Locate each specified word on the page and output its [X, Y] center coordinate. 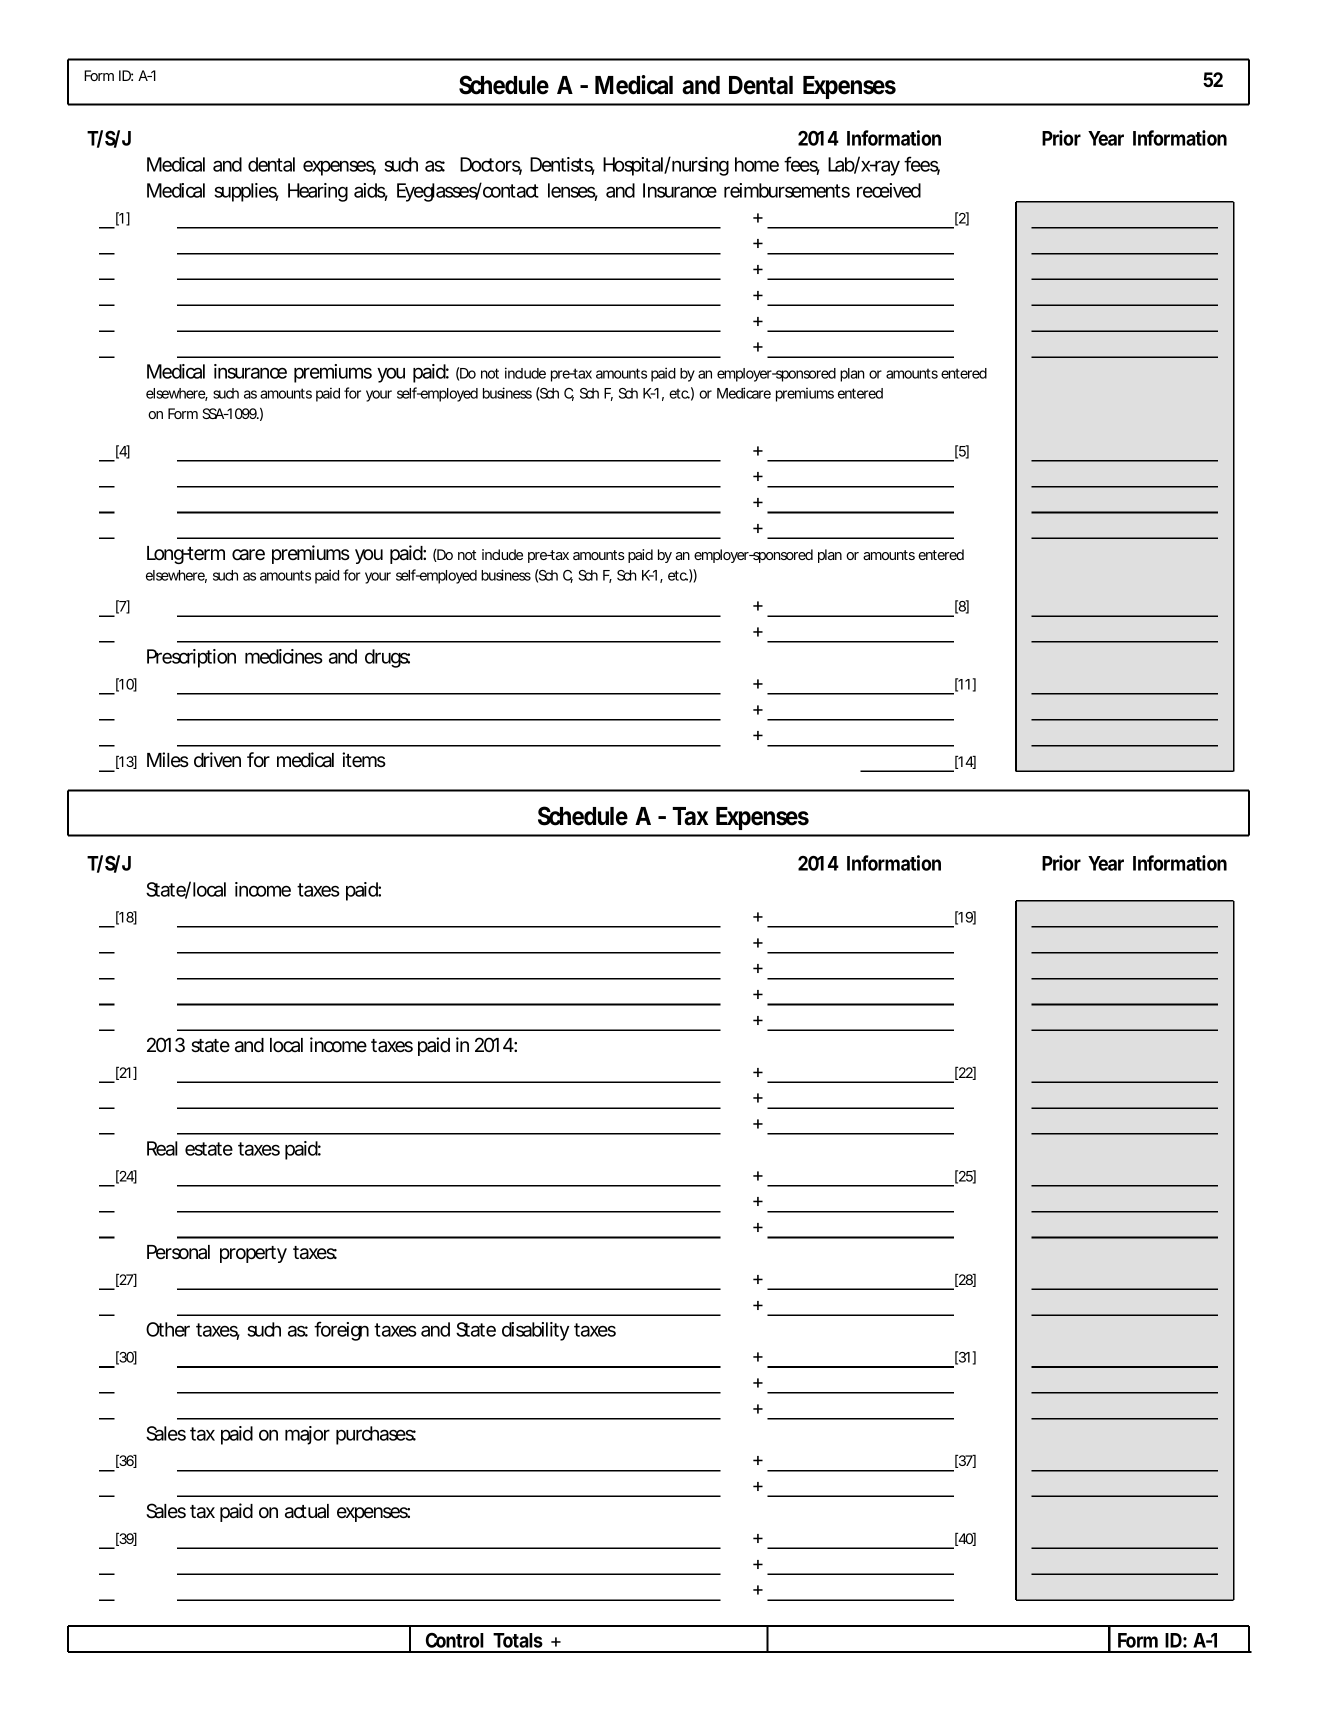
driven [217, 760]
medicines [284, 656]
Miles [168, 759]
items [364, 760]
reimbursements [787, 190]
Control [455, 1640]
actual [307, 1511]
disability [535, 1331]
